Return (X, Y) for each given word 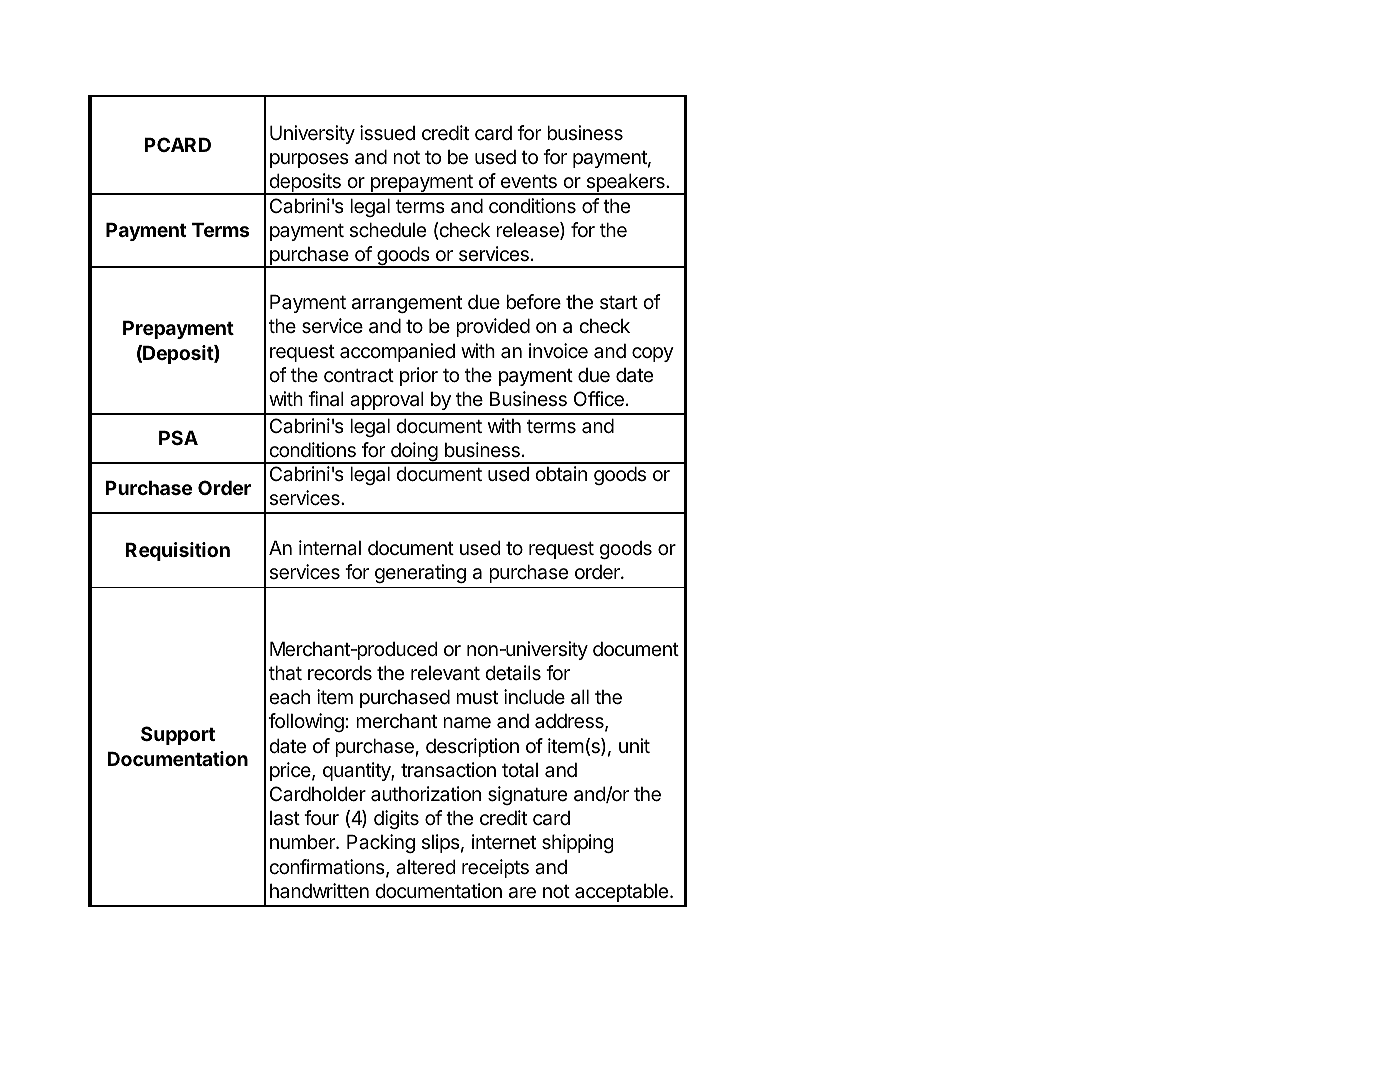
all (580, 697)
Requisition (177, 551)
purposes (309, 160)
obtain (561, 474)
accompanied (397, 352)
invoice (558, 351)
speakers (625, 184)
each (289, 696)
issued (387, 133)
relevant (445, 673)
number (303, 842)
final (326, 399)
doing (414, 453)
